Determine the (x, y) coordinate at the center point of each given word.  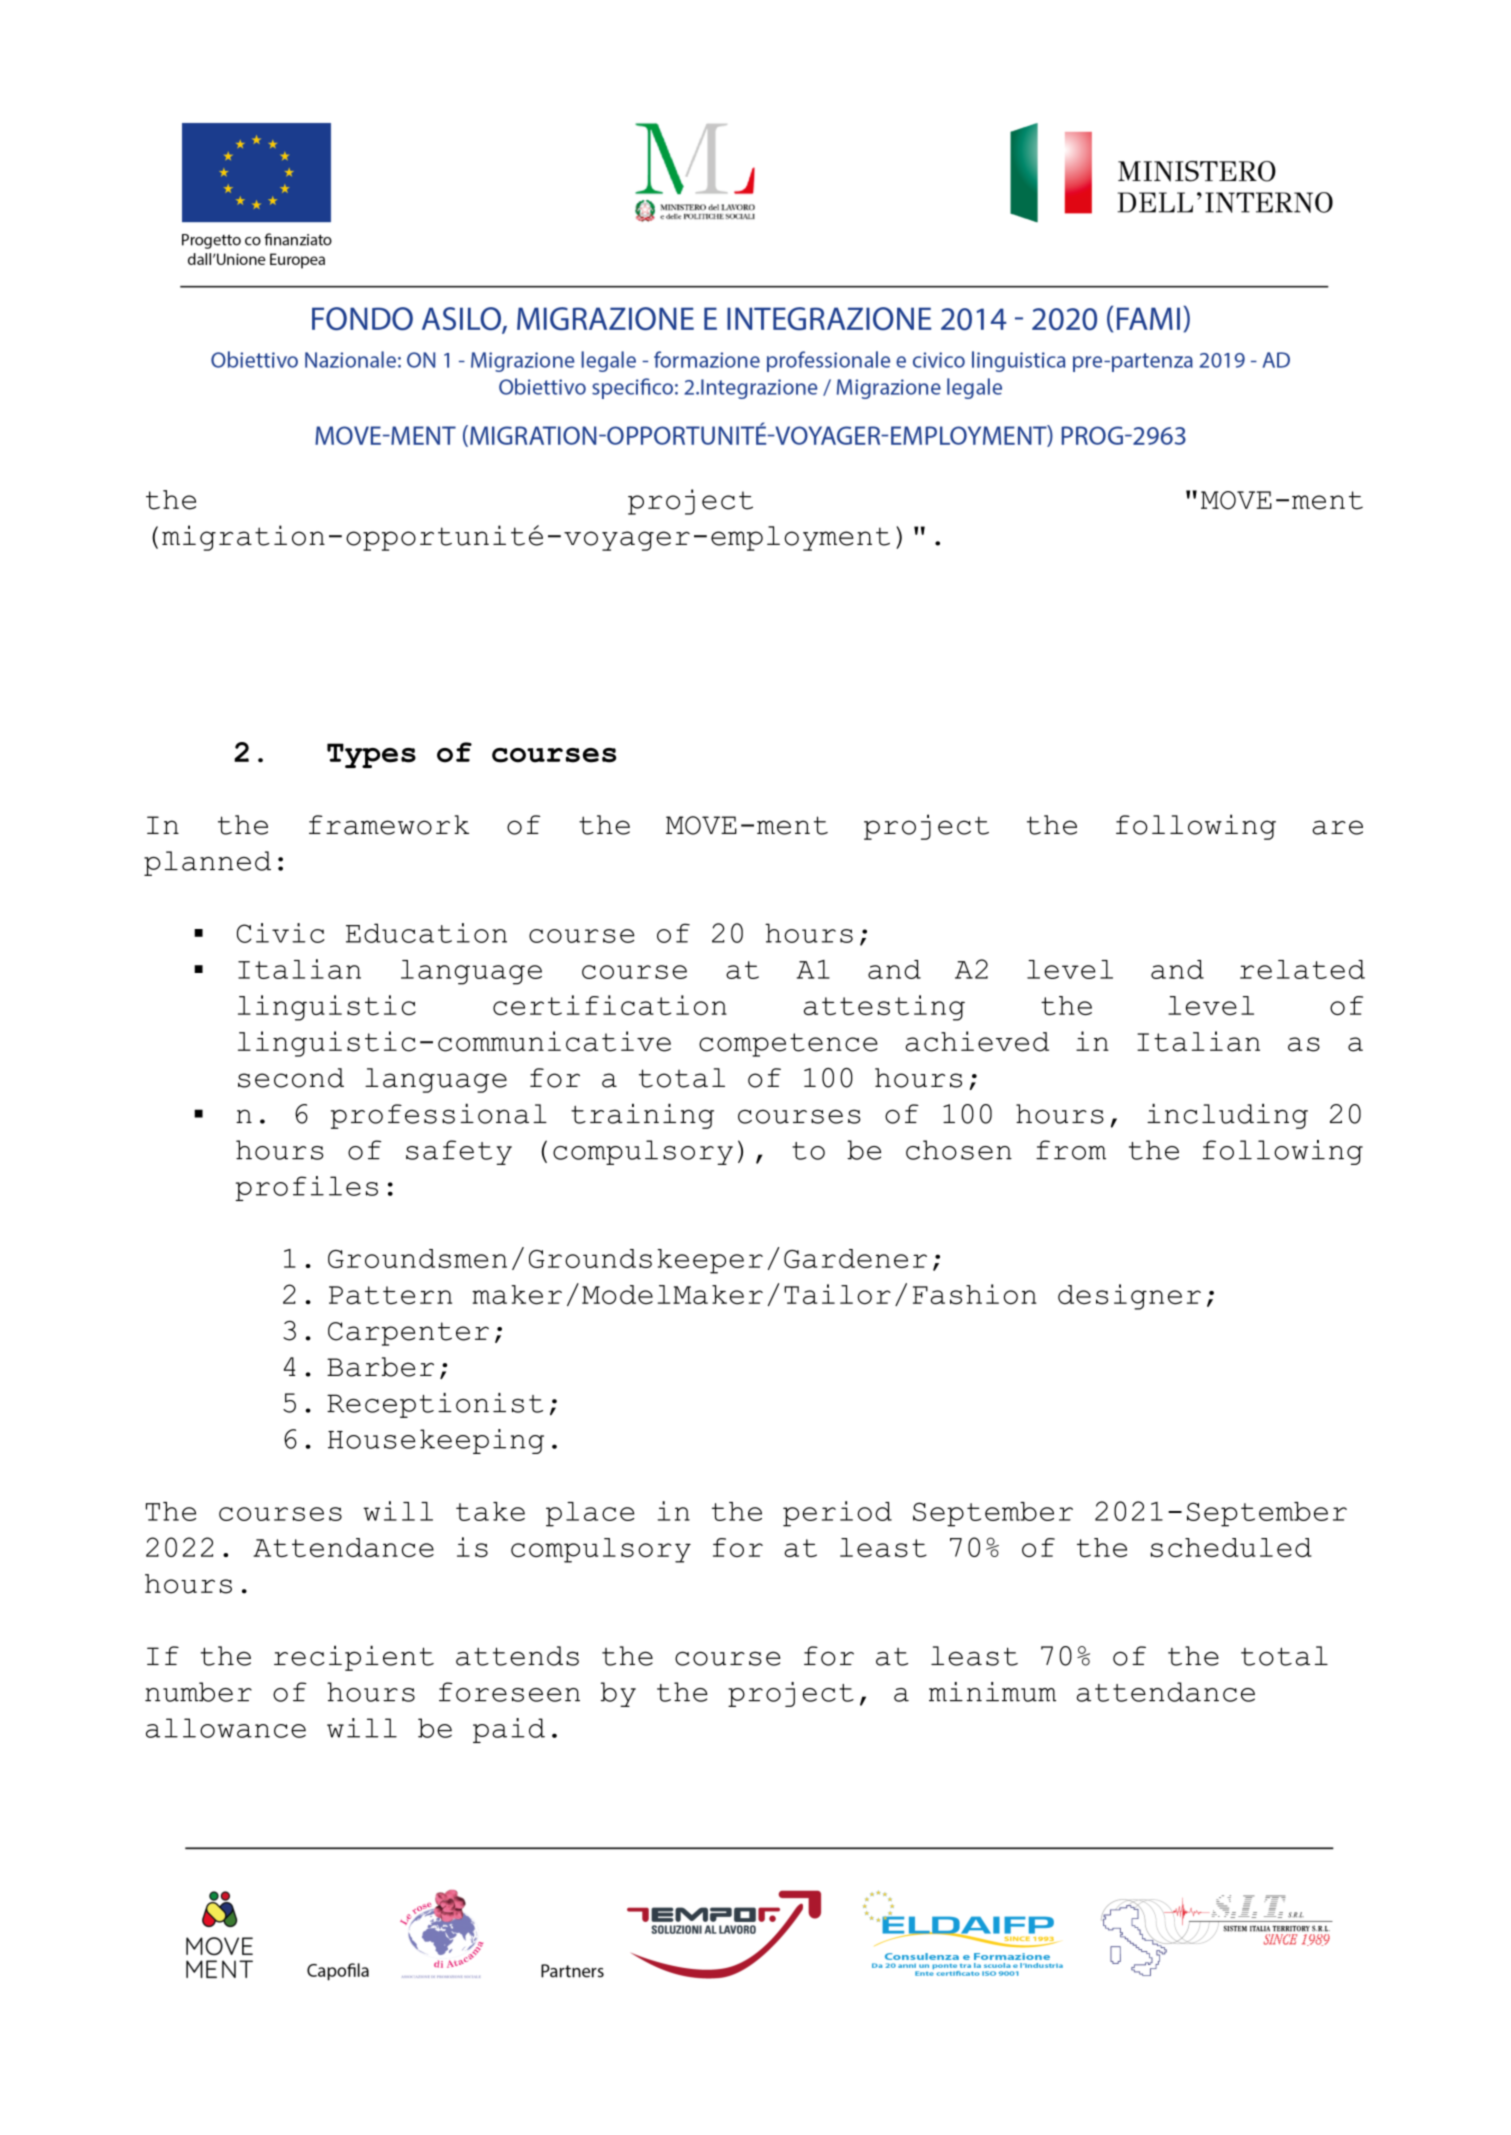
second (291, 1078)
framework (389, 825)
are (1337, 827)
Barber (380, 1367)
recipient (354, 1658)
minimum (992, 1692)
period (837, 1514)
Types (371, 755)
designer (1129, 1297)
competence (788, 1045)
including (1227, 1116)
